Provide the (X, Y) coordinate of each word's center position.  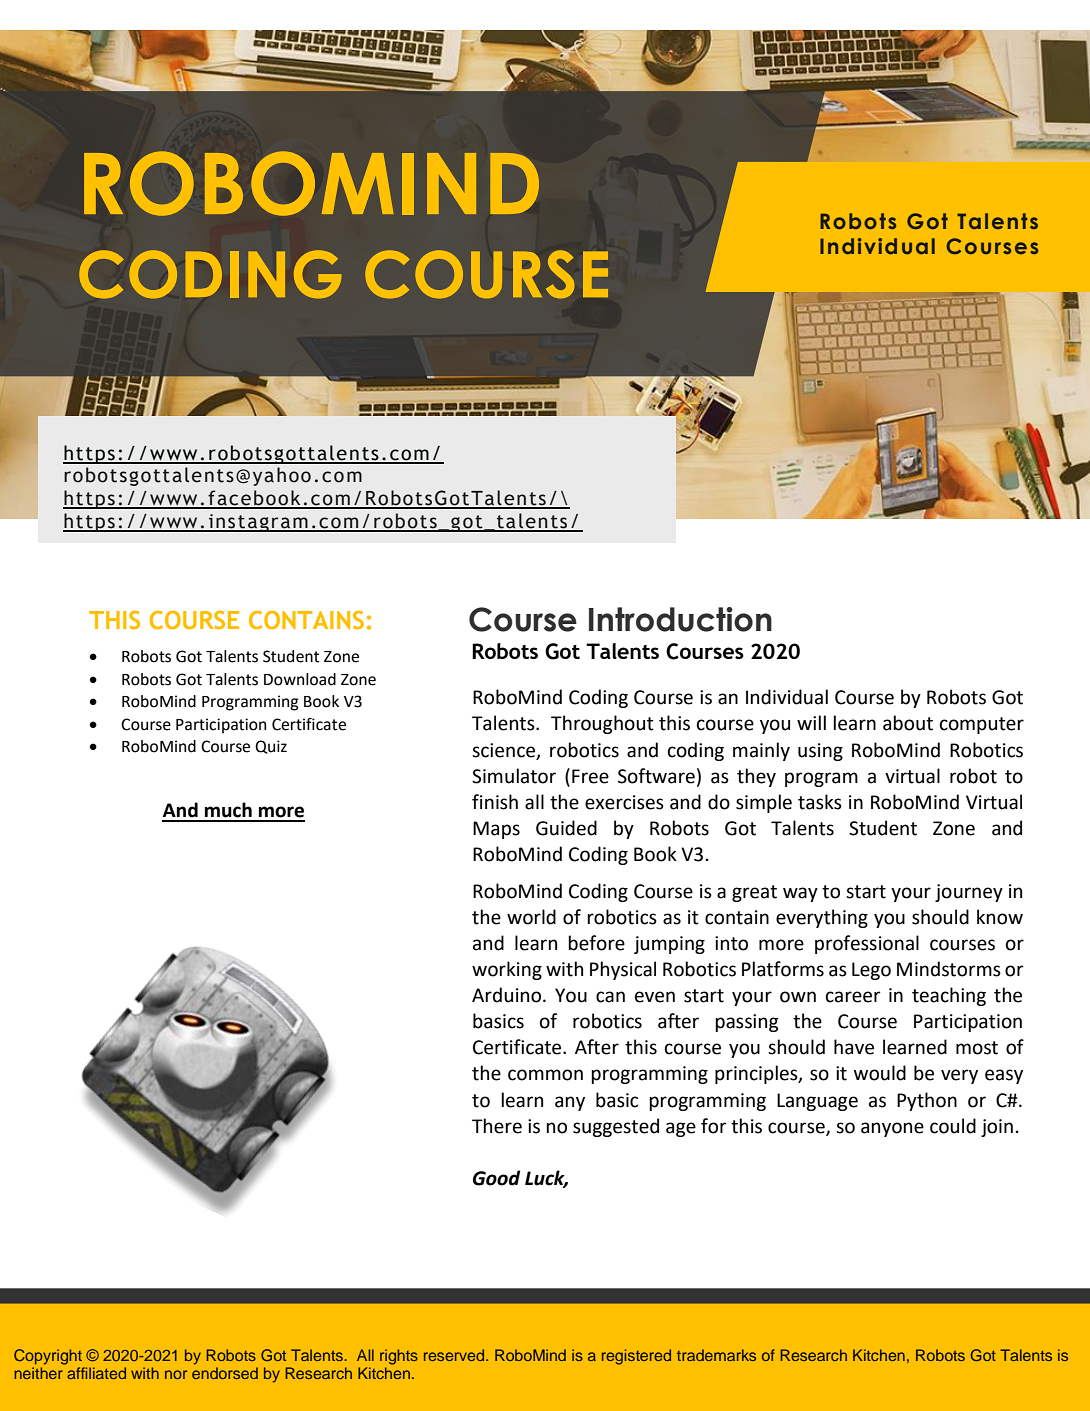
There (497, 1126)
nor (176, 1374)
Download (300, 679)
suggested (616, 1127)
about (908, 723)
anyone (892, 1129)
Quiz (271, 747)
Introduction (680, 619)
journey (969, 893)
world (531, 917)
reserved (455, 1355)
